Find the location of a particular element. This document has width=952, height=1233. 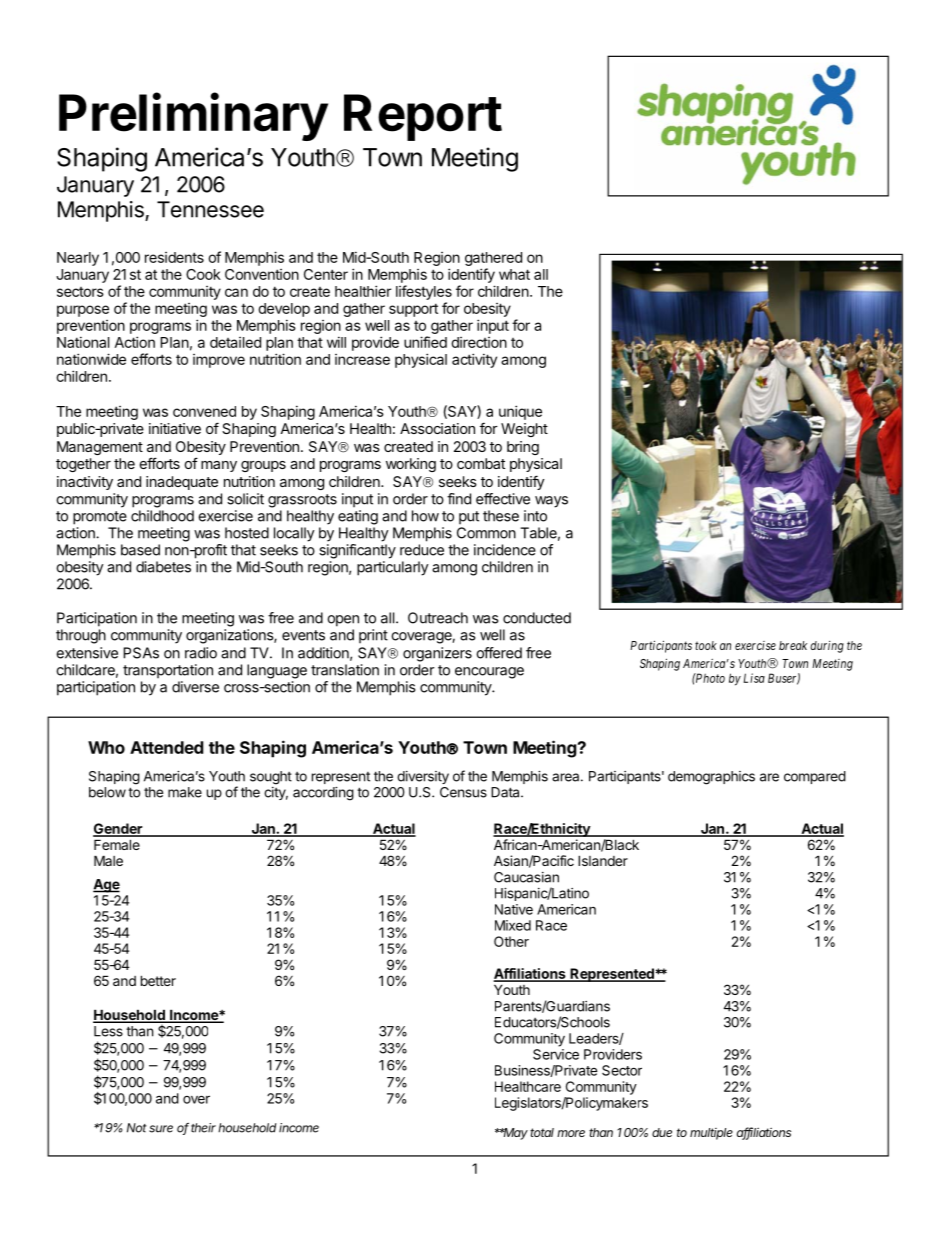

sure is located at coordinates (161, 1129).
